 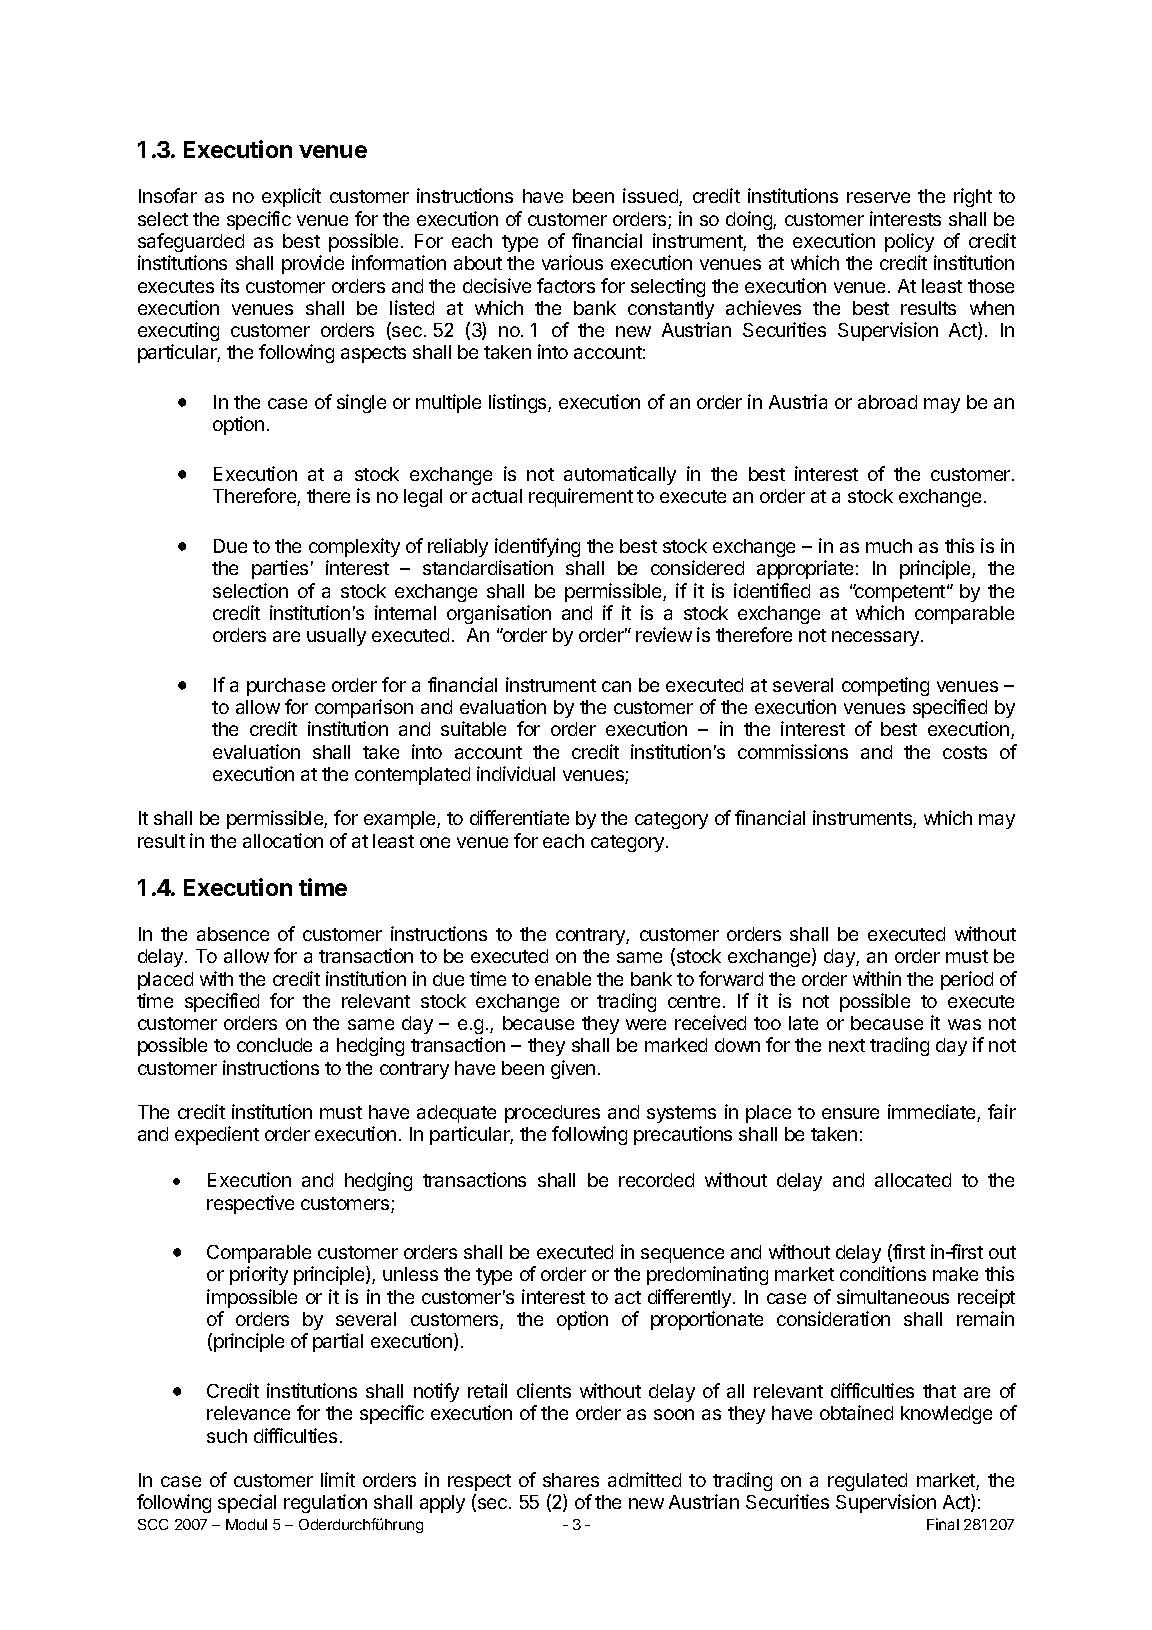 I want to click on explicit, so click(x=291, y=197).
